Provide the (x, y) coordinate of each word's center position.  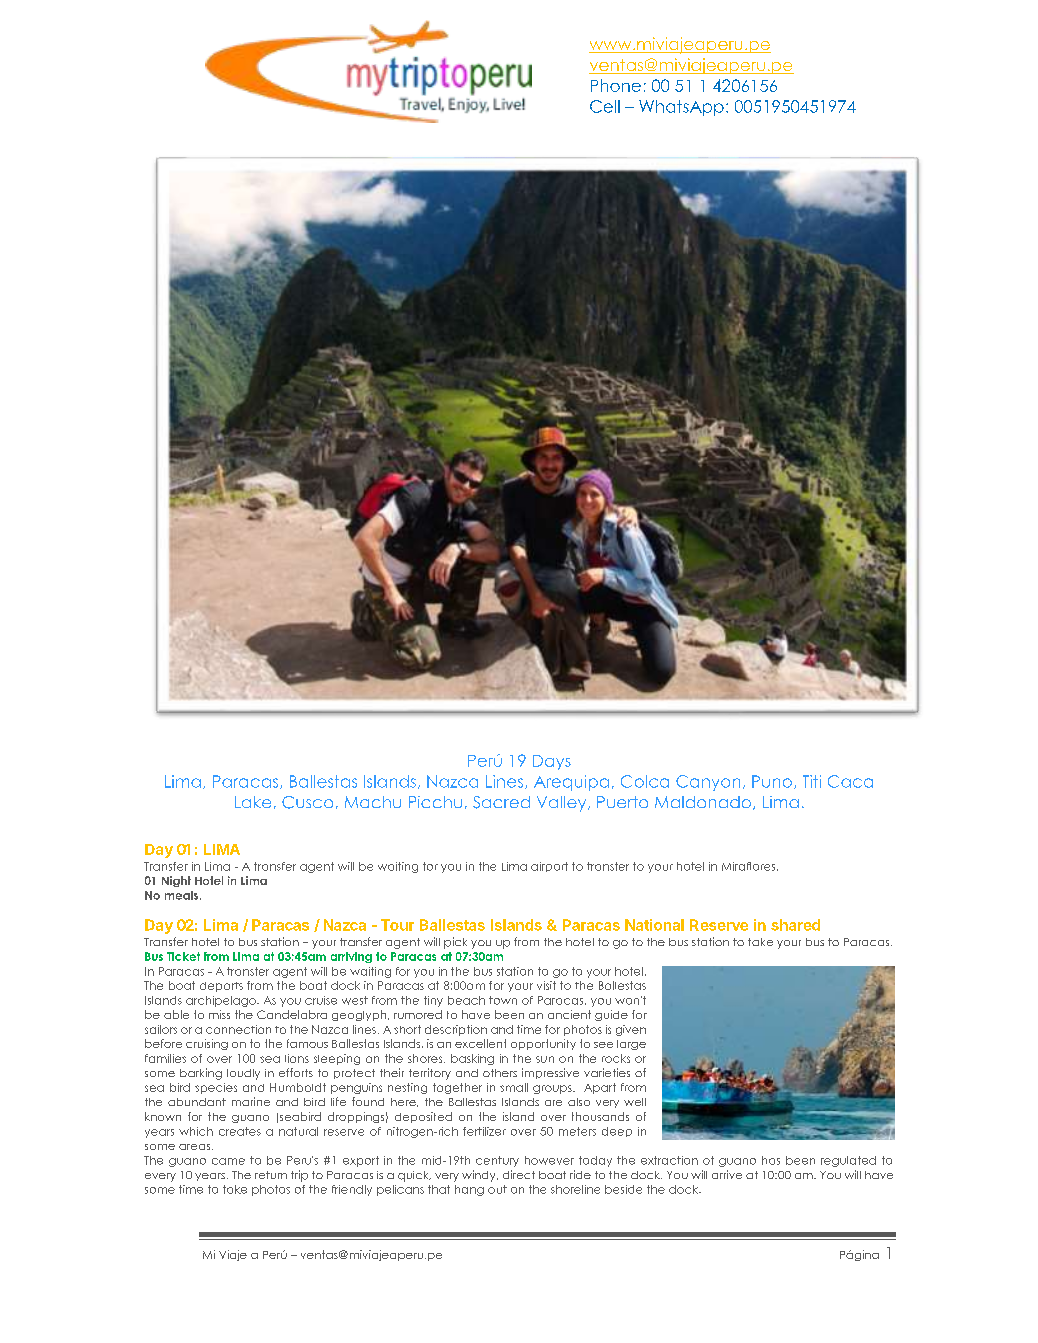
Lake (253, 802)
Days (552, 762)
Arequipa (571, 783)
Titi (812, 781)
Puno (772, 781)
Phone (616, 85)
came (228, 1161)
